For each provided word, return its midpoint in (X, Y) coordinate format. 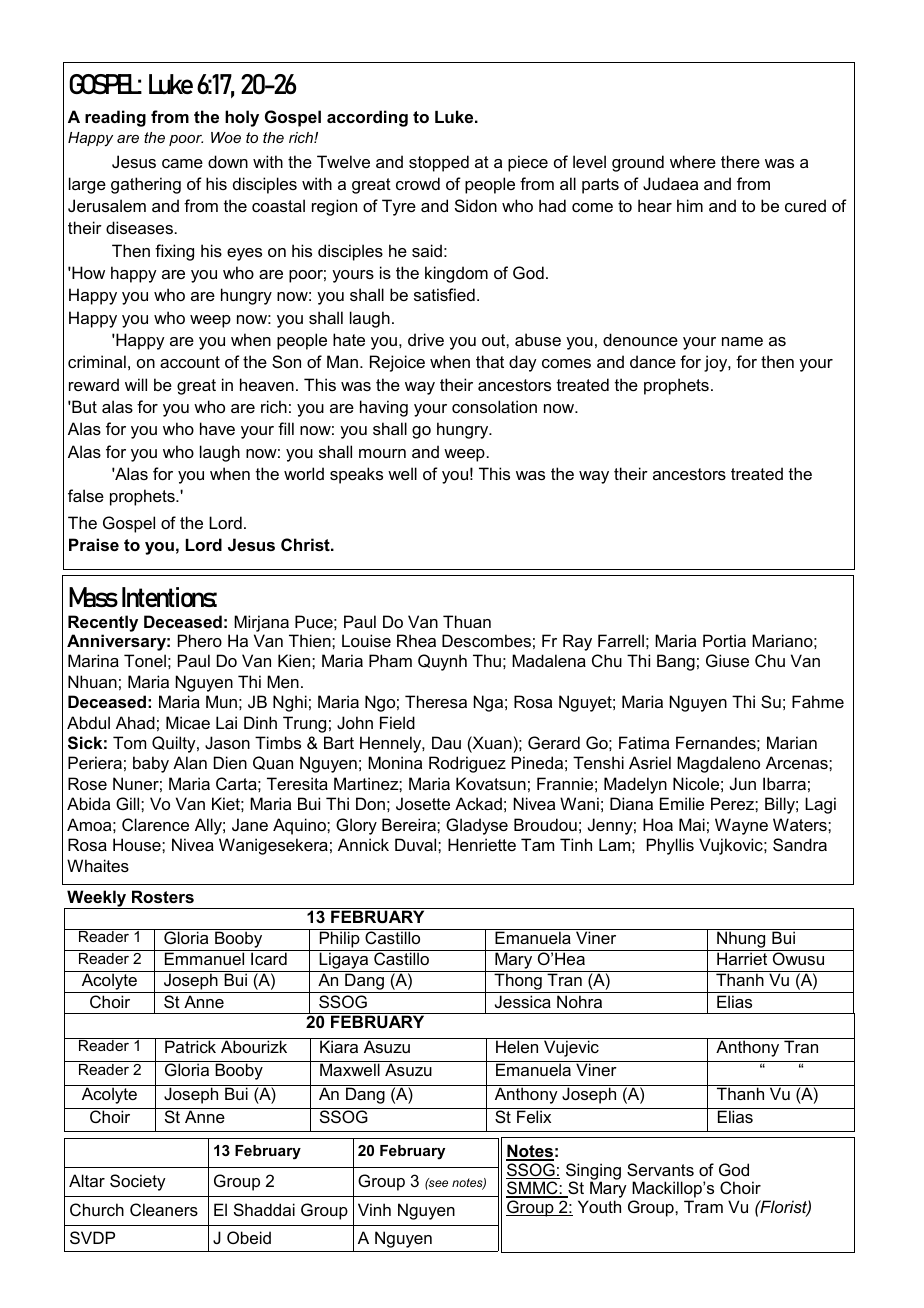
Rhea (416, 640)
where (693, 161)
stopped (439, 163)
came (182, 163)
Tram (703, 1206)
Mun (221, 701)
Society (138, 1182)
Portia (724, 640)
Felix (534, 1116)
